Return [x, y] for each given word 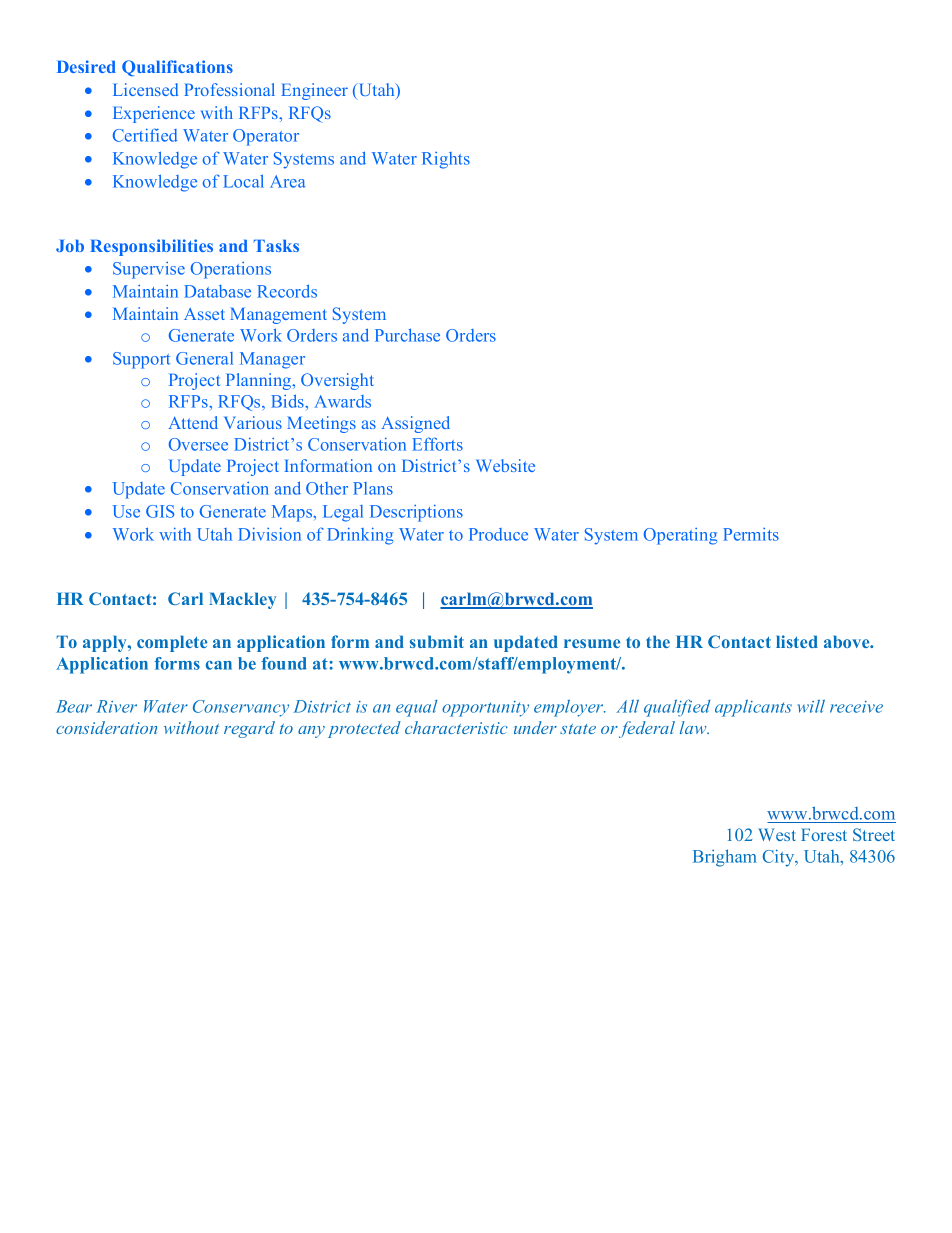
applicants [753, 708]
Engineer [314, 91]
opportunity [485, 709]
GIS [160, 511]
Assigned [415, 424]
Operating [680, 536]
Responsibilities [151, 247]
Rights [446, 160]
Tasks [276, 246]
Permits [751, 534]
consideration [106, 727]
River [116, 706]
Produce [498, 534]
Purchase [407, 335]
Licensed [145, 89]
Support [141, 360]
